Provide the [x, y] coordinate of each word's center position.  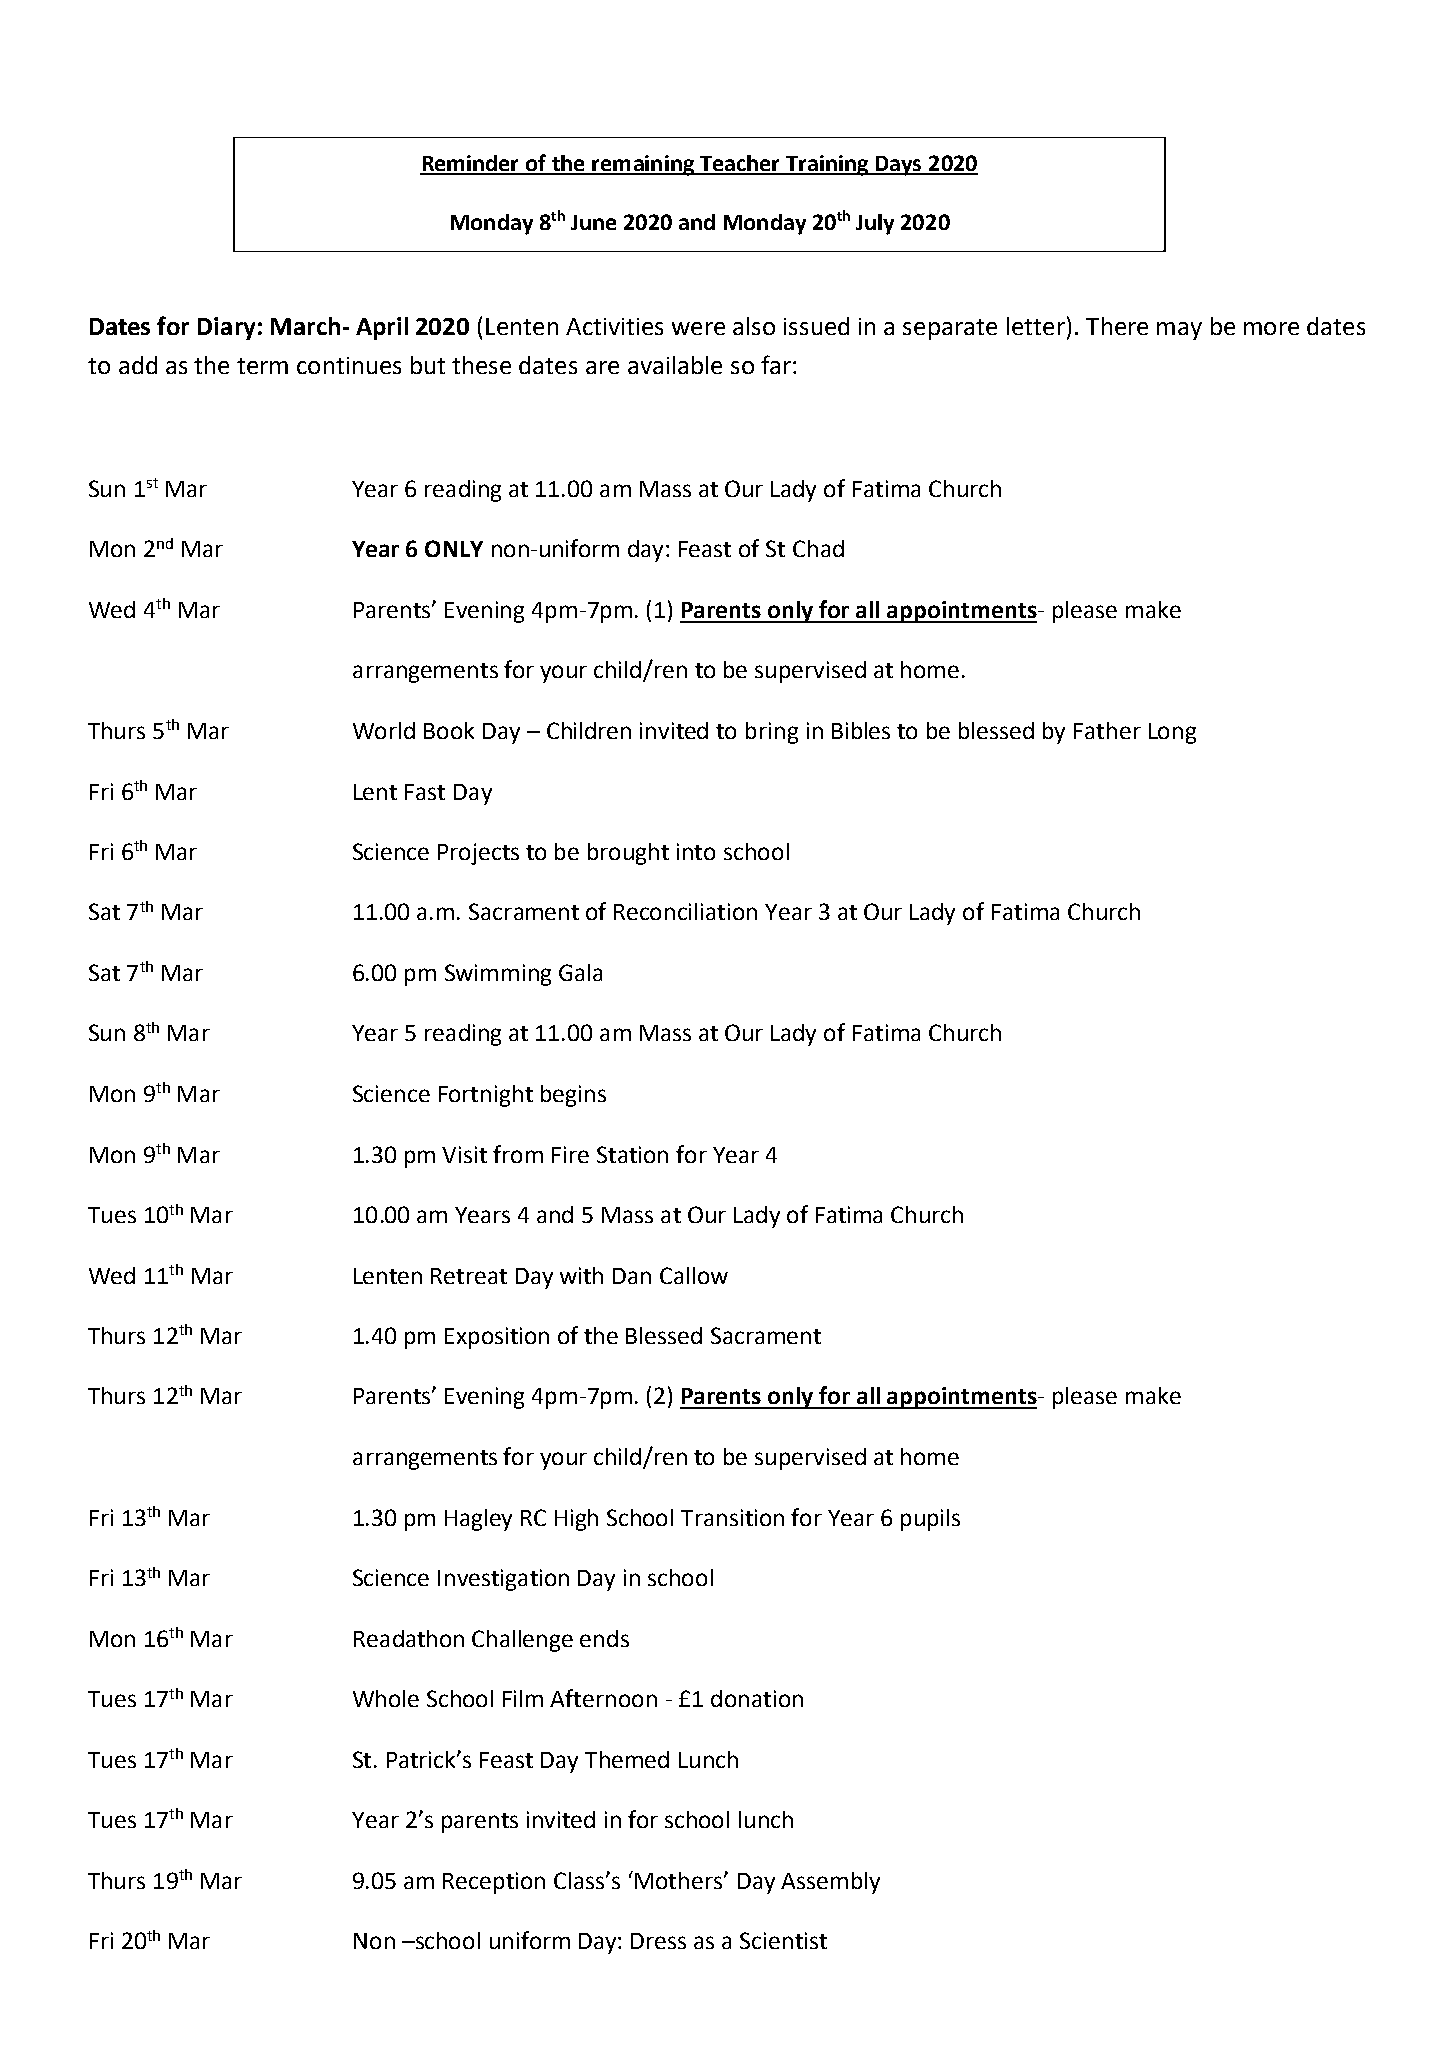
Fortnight [486, 1096]
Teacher [740, 164]
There [1117, 326]
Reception [494, 1883]
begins [573, 1096]
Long [1172, 733]
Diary [226, 328]
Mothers [680, 1880]
